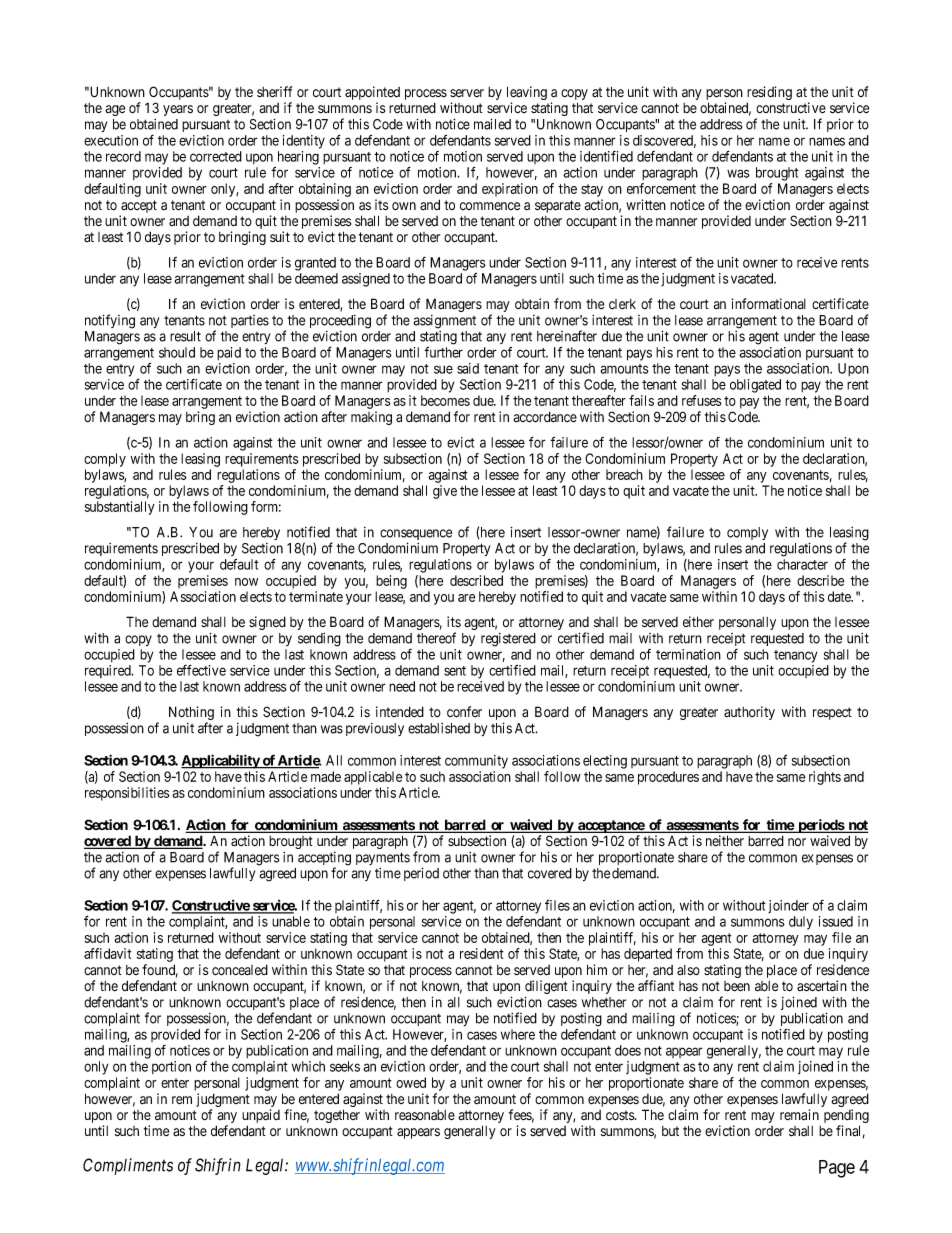 This document has height=1233, width=952. Describe the element at coordinates (702, 400) in the document. I see `refuses` at that location.
